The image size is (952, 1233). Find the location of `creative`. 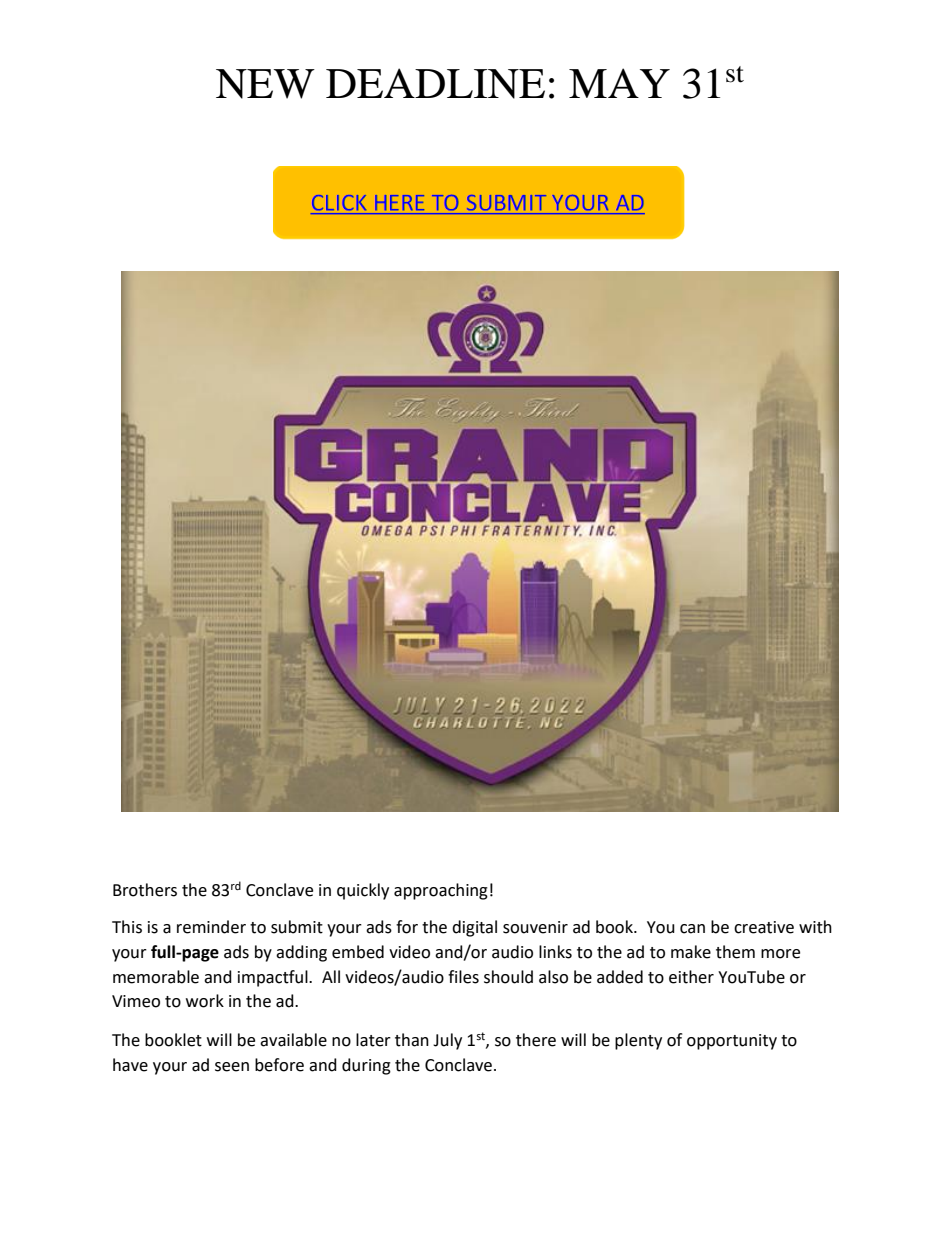

creative is located at coordinates (764, 927).
